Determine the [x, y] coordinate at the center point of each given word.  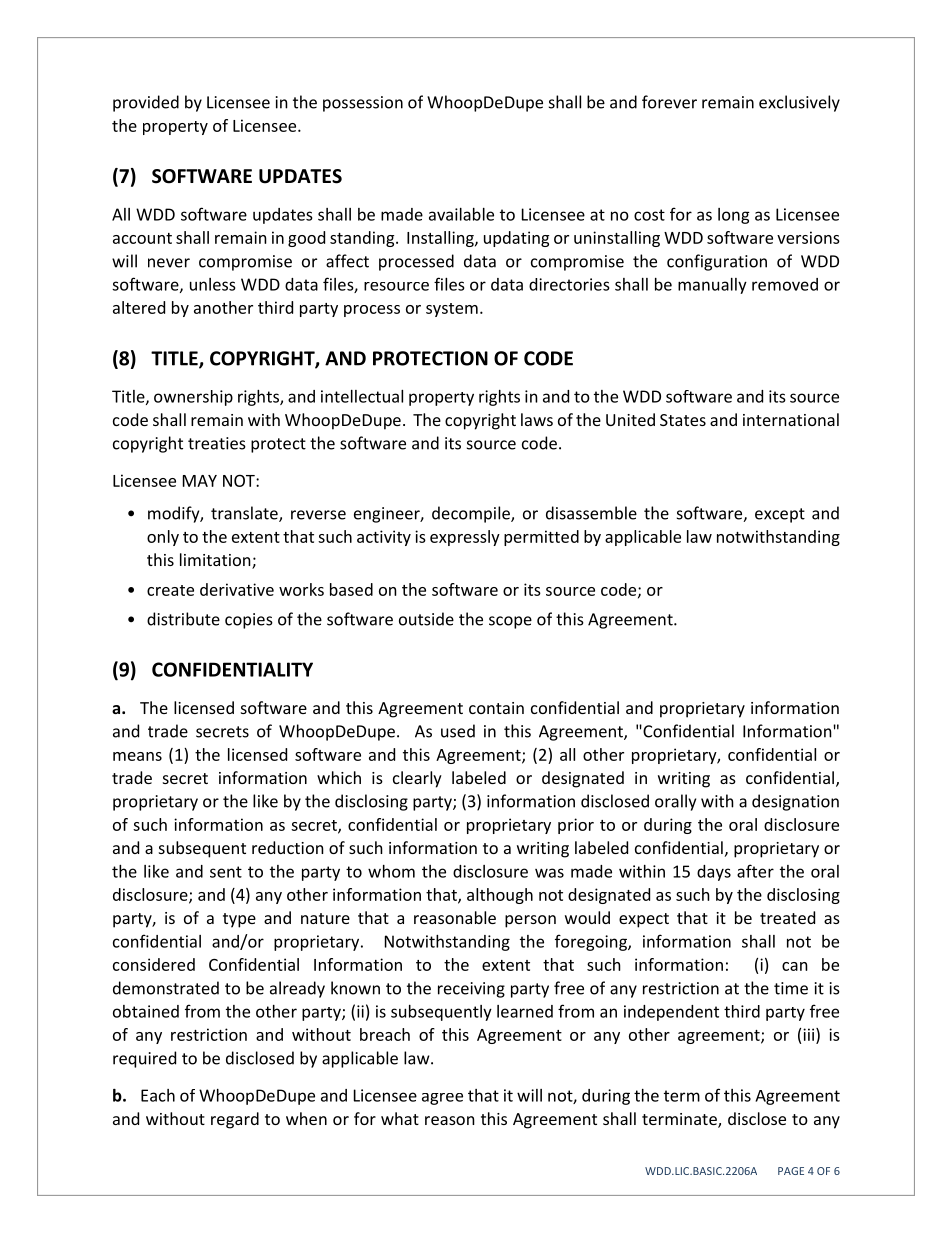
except [780, 515]
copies [249, 621]
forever [669, 102]
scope [510, 622]
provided [146, 103]
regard [235, 1120]
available [461, 214]
